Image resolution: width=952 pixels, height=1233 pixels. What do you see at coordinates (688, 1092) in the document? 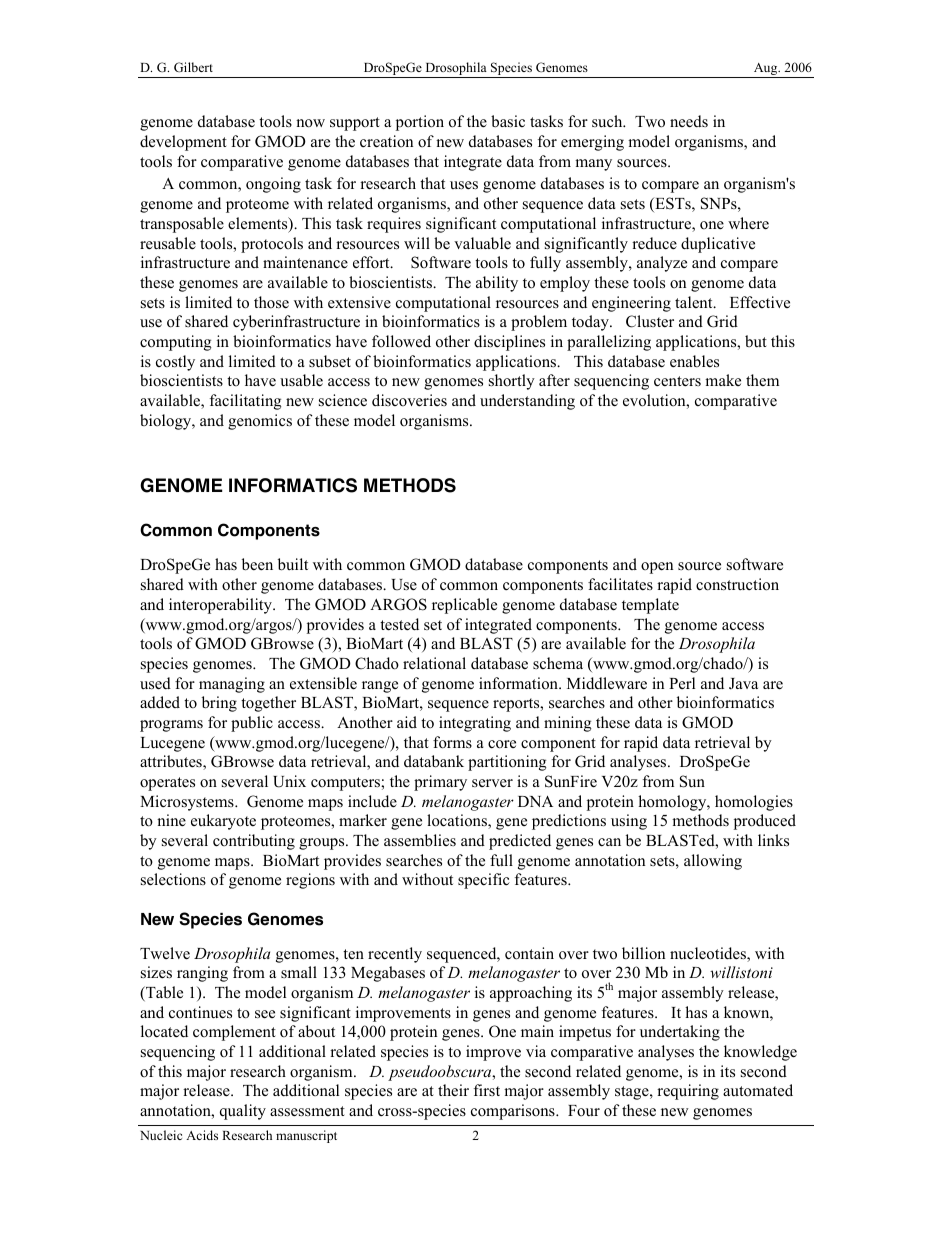
I see `requiring` at bounding box center [688, 1092].
